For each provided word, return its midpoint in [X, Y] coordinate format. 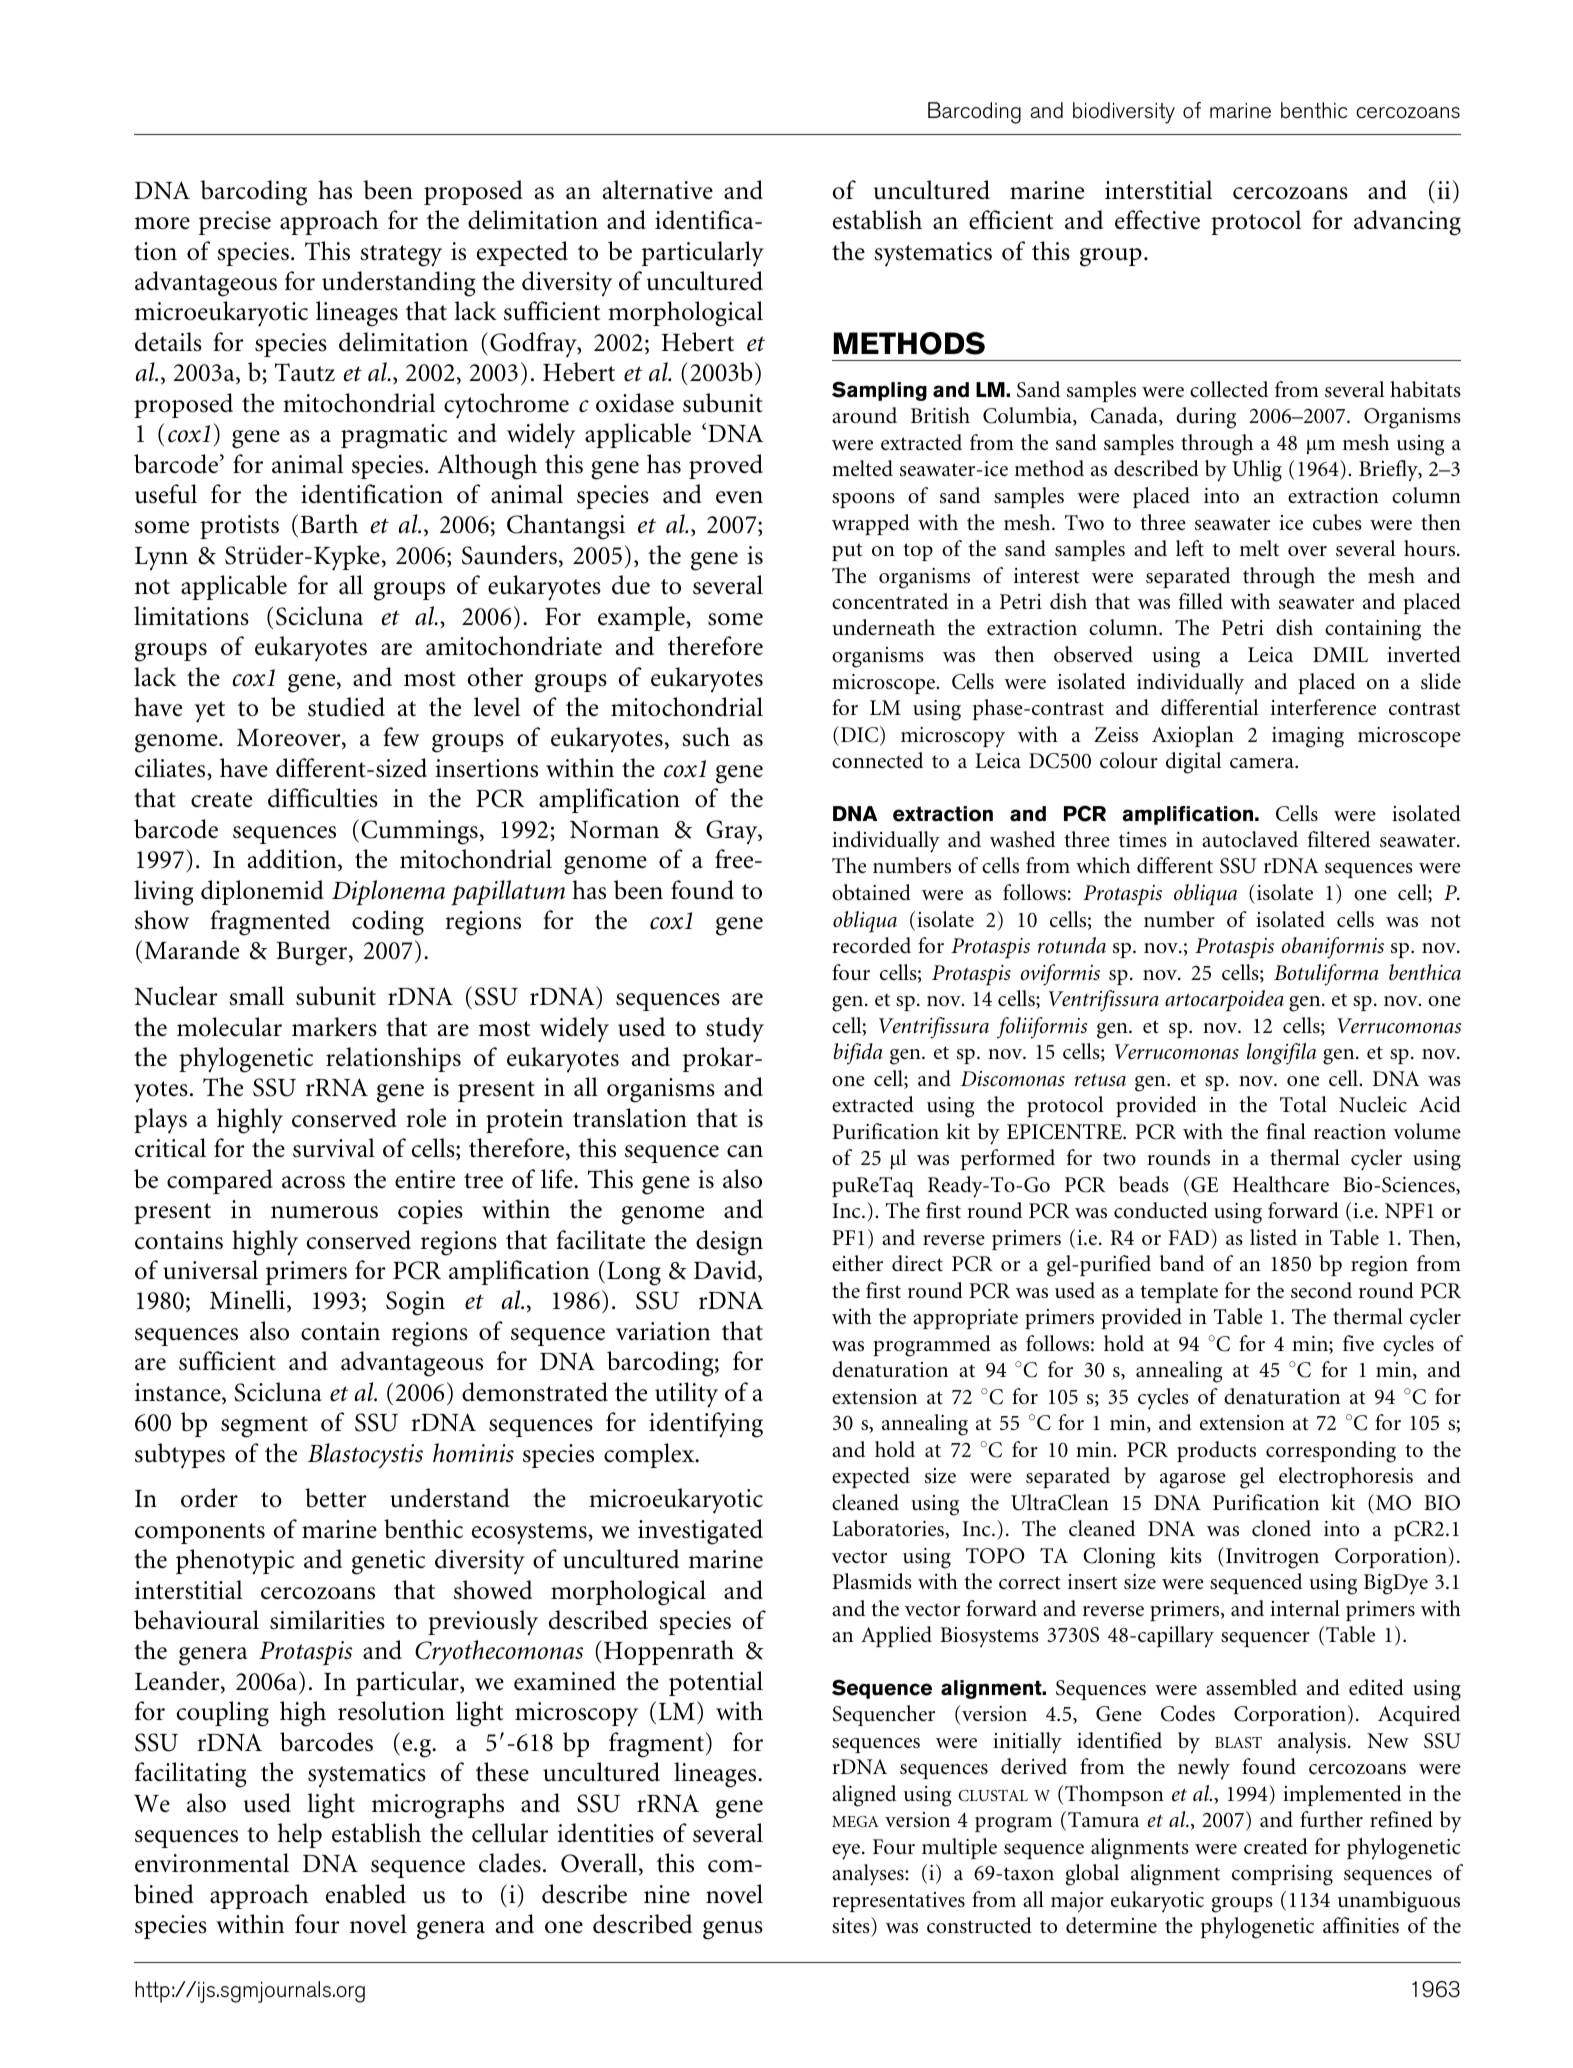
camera [1263, 763]
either [857, 1263]
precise [235, 223]
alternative [658, 190]
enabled [366, 1894]
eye [847, 1852]
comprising [1282, 1875]
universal [210, 1270]
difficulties [323, 798]
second [1321, 1290]
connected [877, 760]
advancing [1407, 223]
